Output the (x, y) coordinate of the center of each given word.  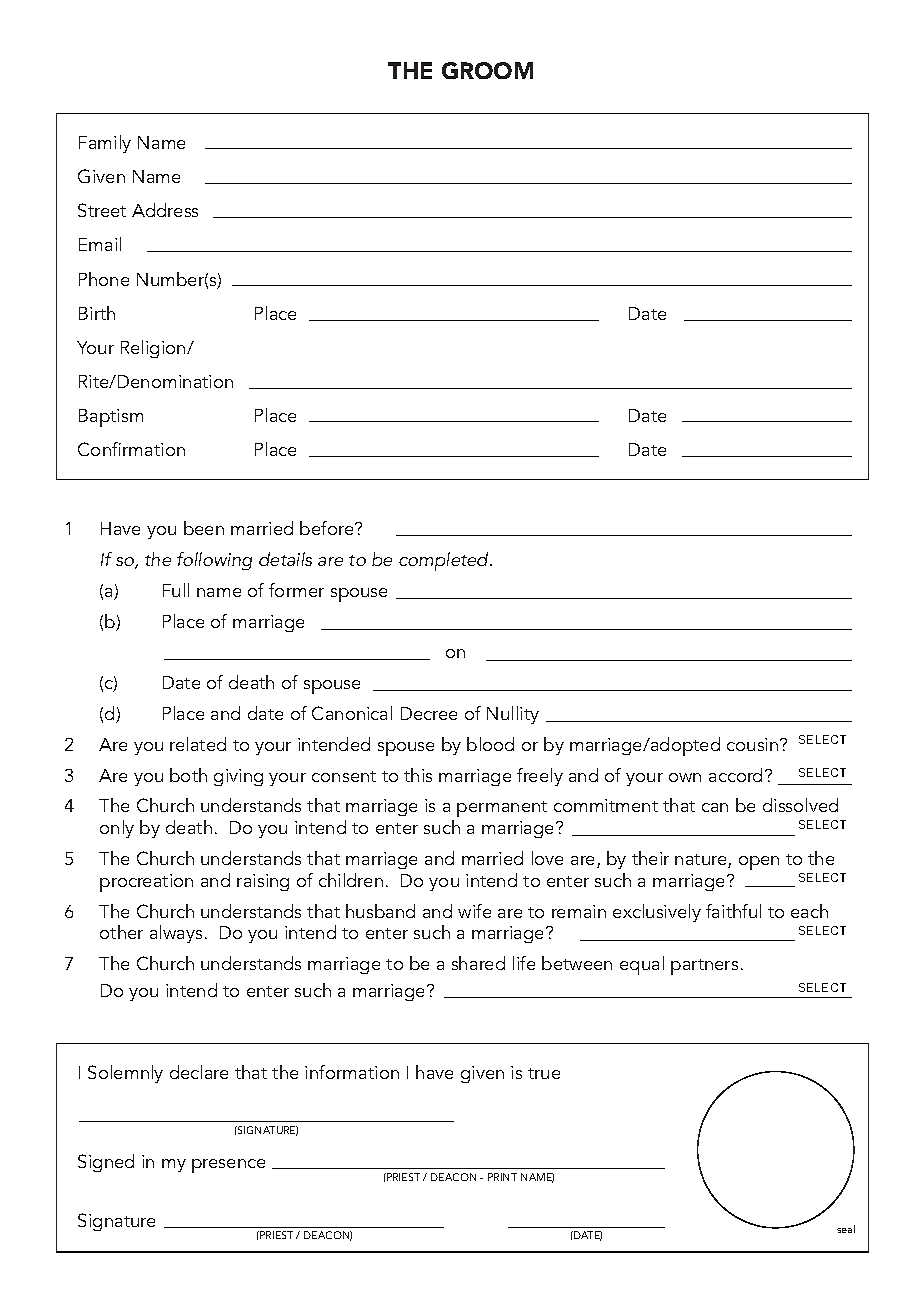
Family (105, 144)
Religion (154, 349)
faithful (733, 911)
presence (228, 1166)
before (328, 528)
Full (176, 590)
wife (474, 911)
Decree (429, 713)
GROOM (487, 70)
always (176, 934)
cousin (754, 744)
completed (445, 561)
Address (165, 210)
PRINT (502, 1177)
